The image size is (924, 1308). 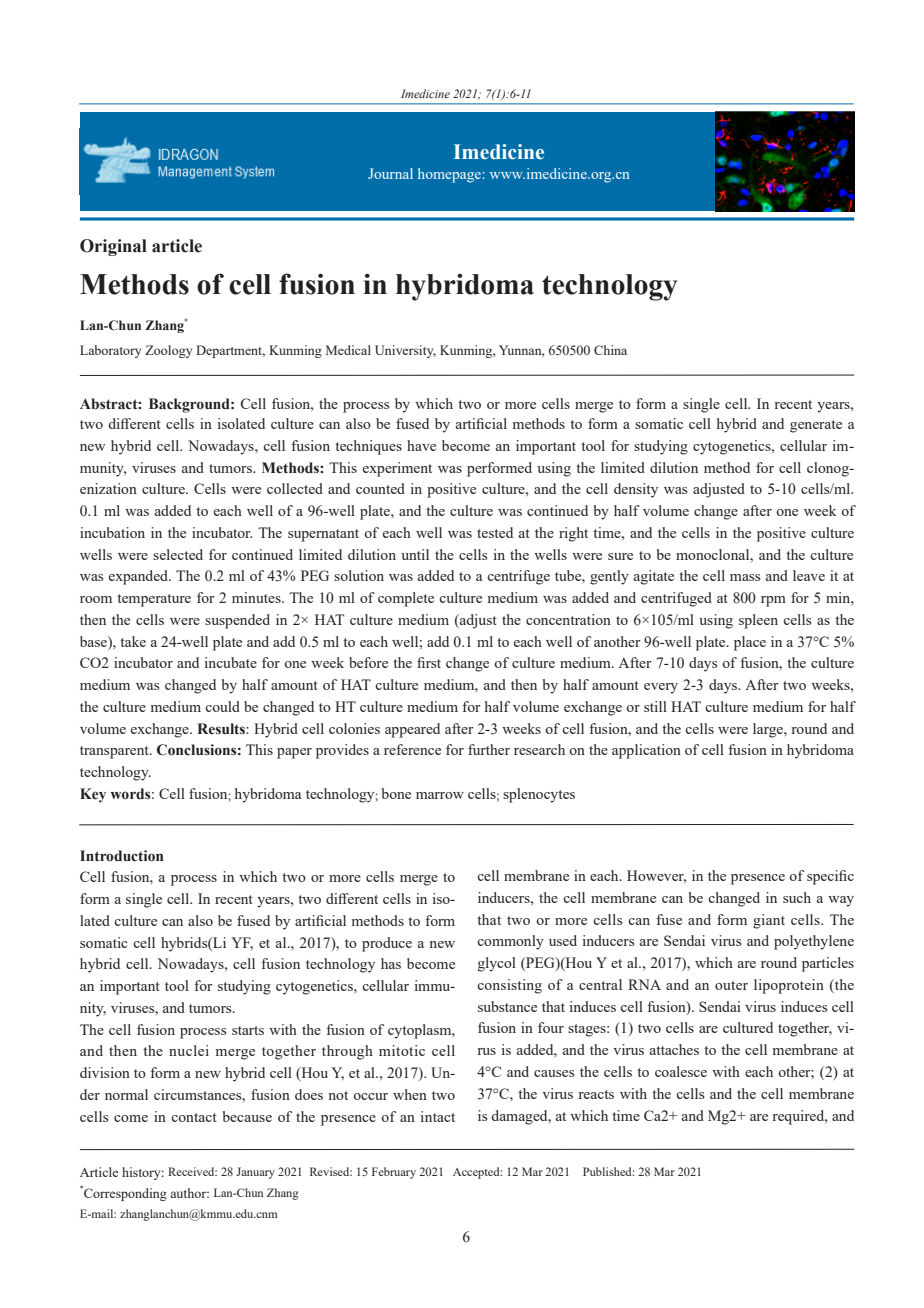 I want to click on China, so click(x=610, y=350).
